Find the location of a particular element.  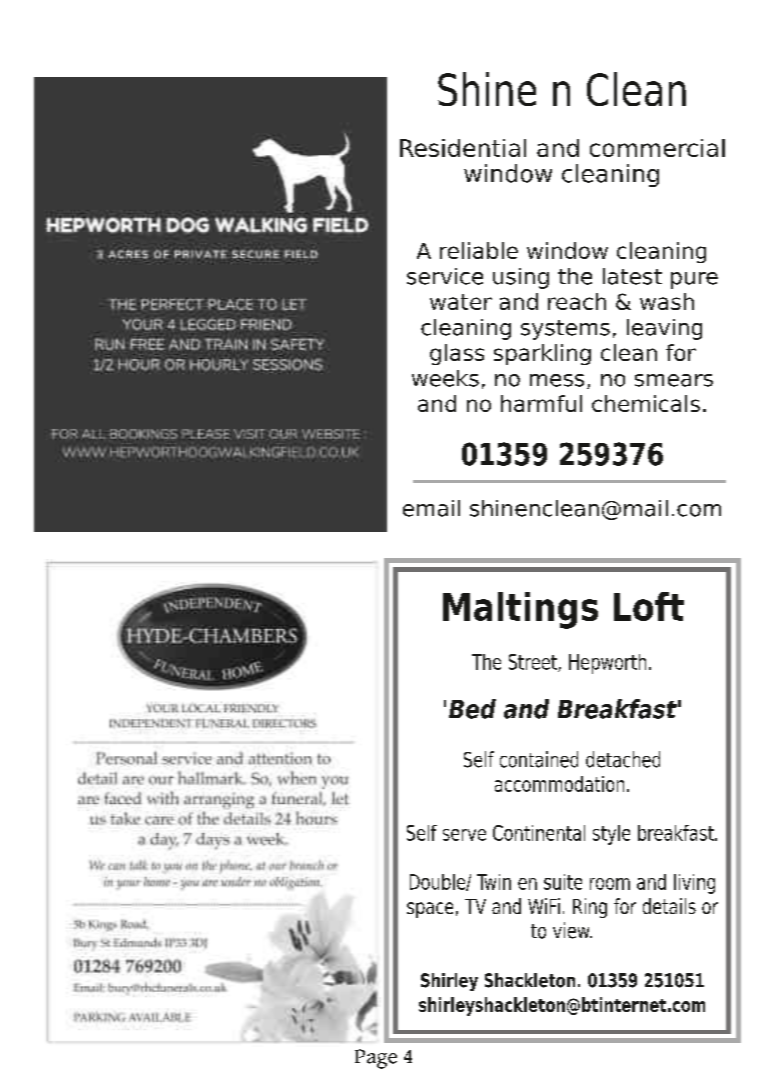

details is located at coordinates (669, 906).
